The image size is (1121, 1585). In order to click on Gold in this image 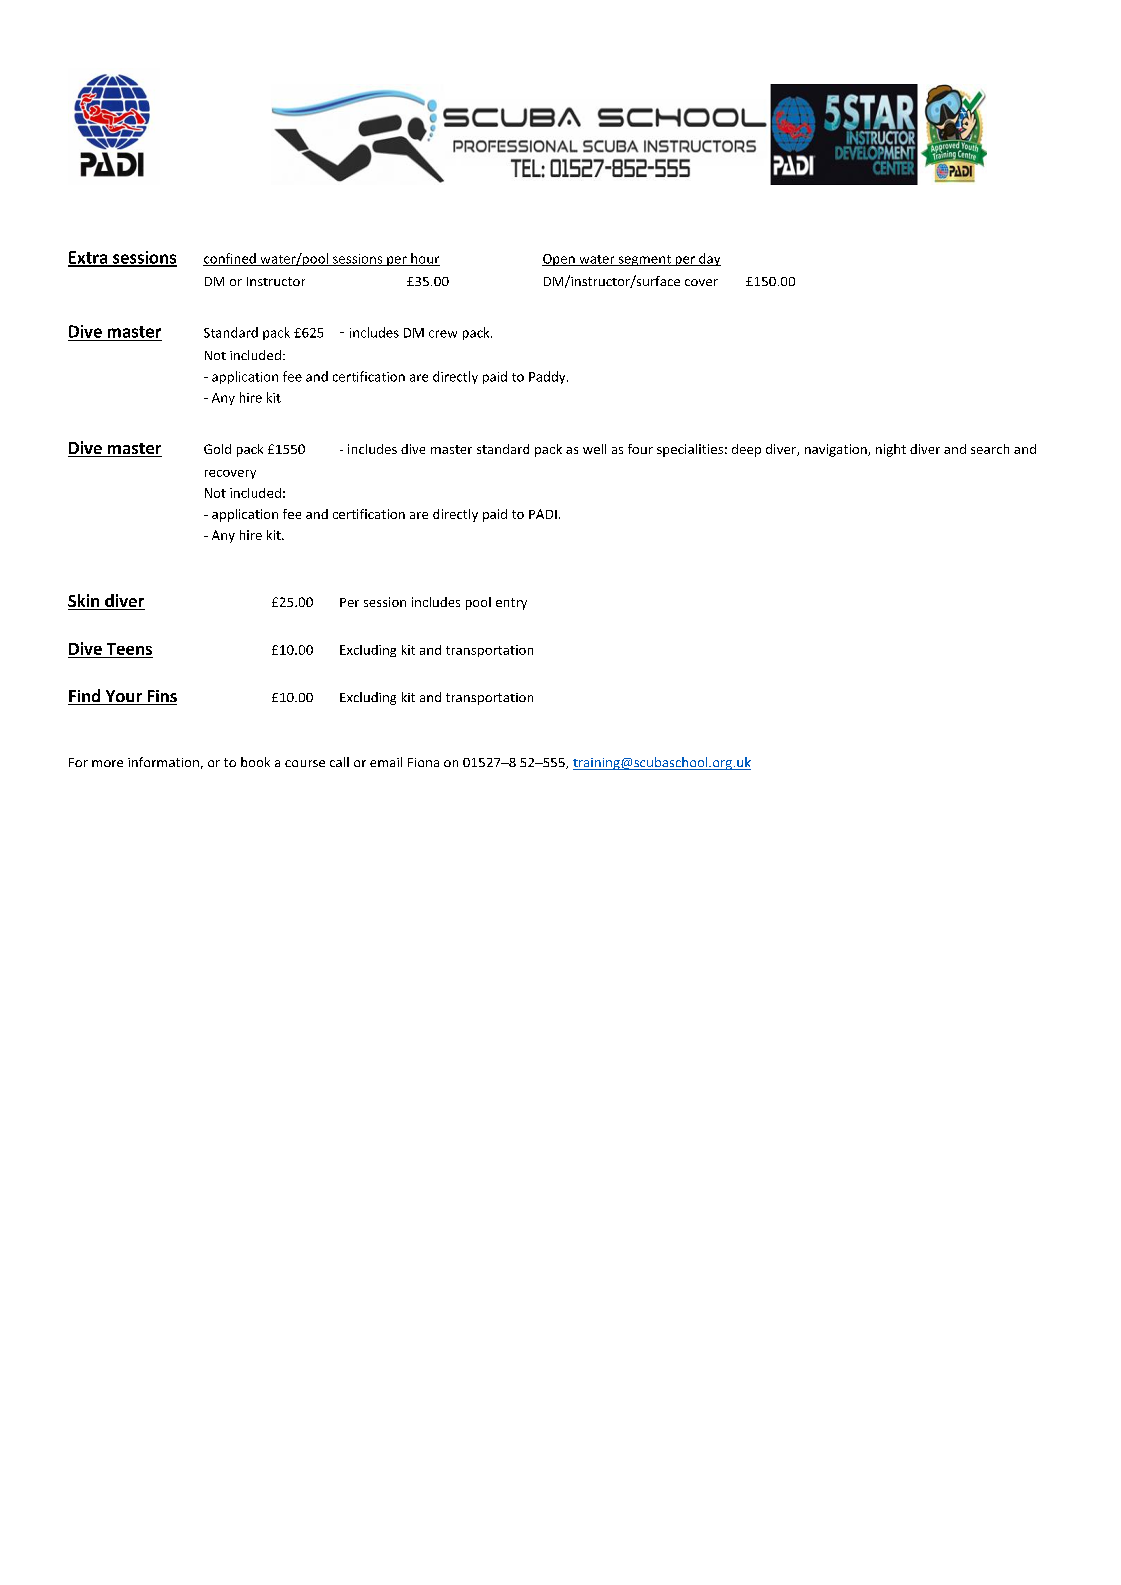, I will do `click(217, 449)`.
